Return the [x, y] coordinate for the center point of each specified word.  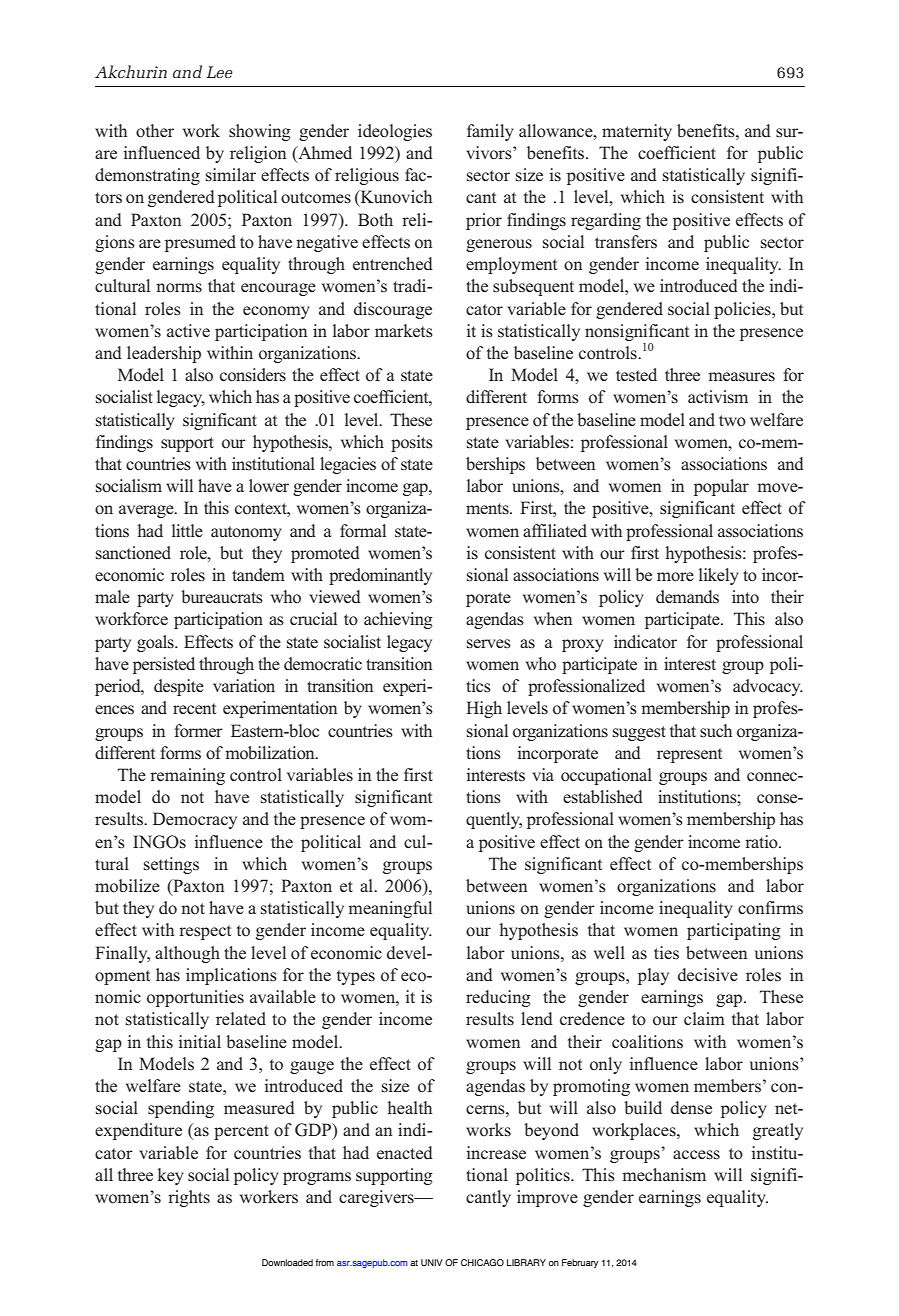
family [490, 132]
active [188, 330]
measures [741, 377]
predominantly [380, 576]
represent [689, 755]
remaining [187, 776]
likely [719, 576]
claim [704, 1018]
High [484, 709]
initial [200, 1041]
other [155, 131]
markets [404, 331]
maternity [637, 132]
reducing [498, 998]
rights [189, 1198]
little [187, 530]
